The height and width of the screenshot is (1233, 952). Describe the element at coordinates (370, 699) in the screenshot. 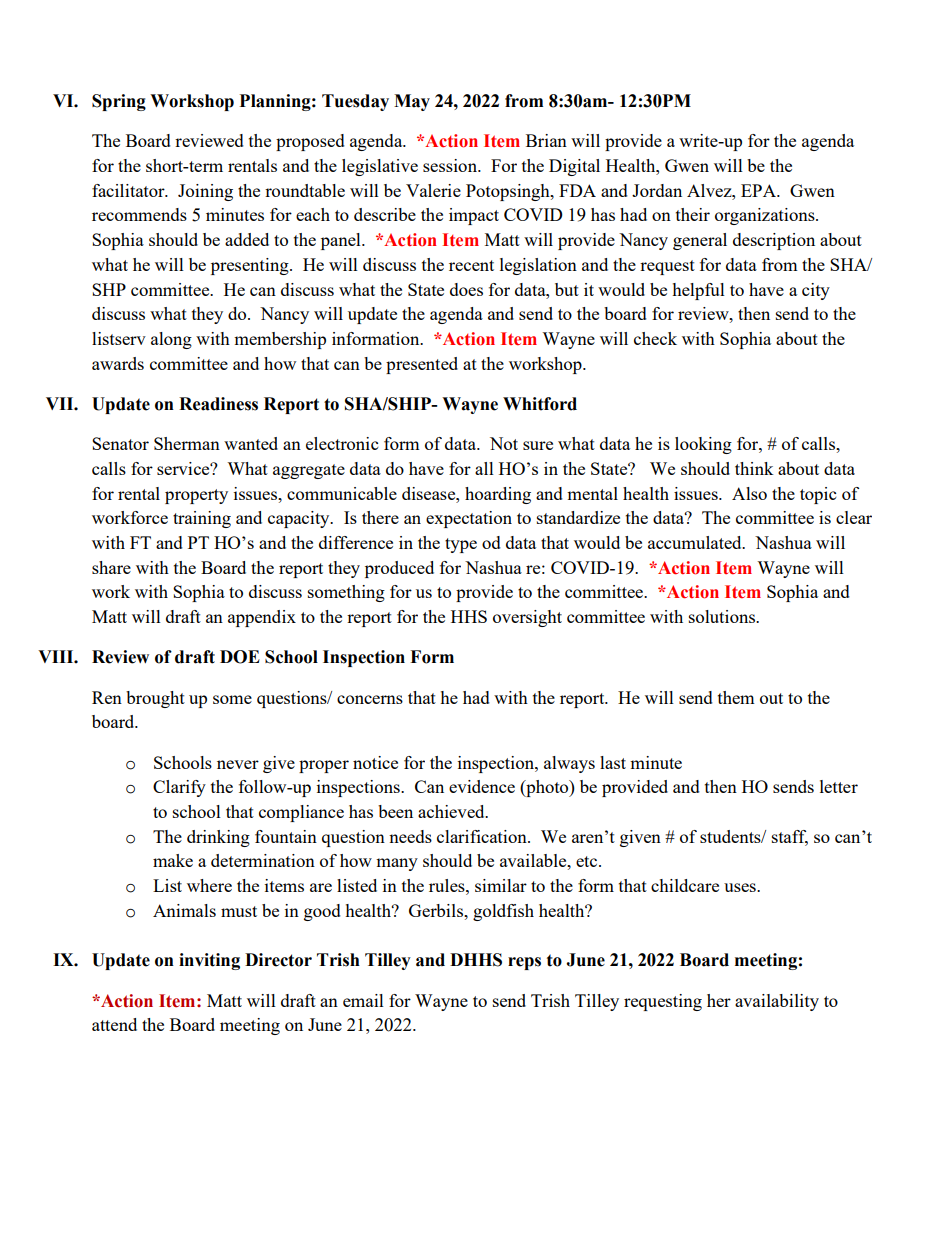

I see `concerns` at that location.
